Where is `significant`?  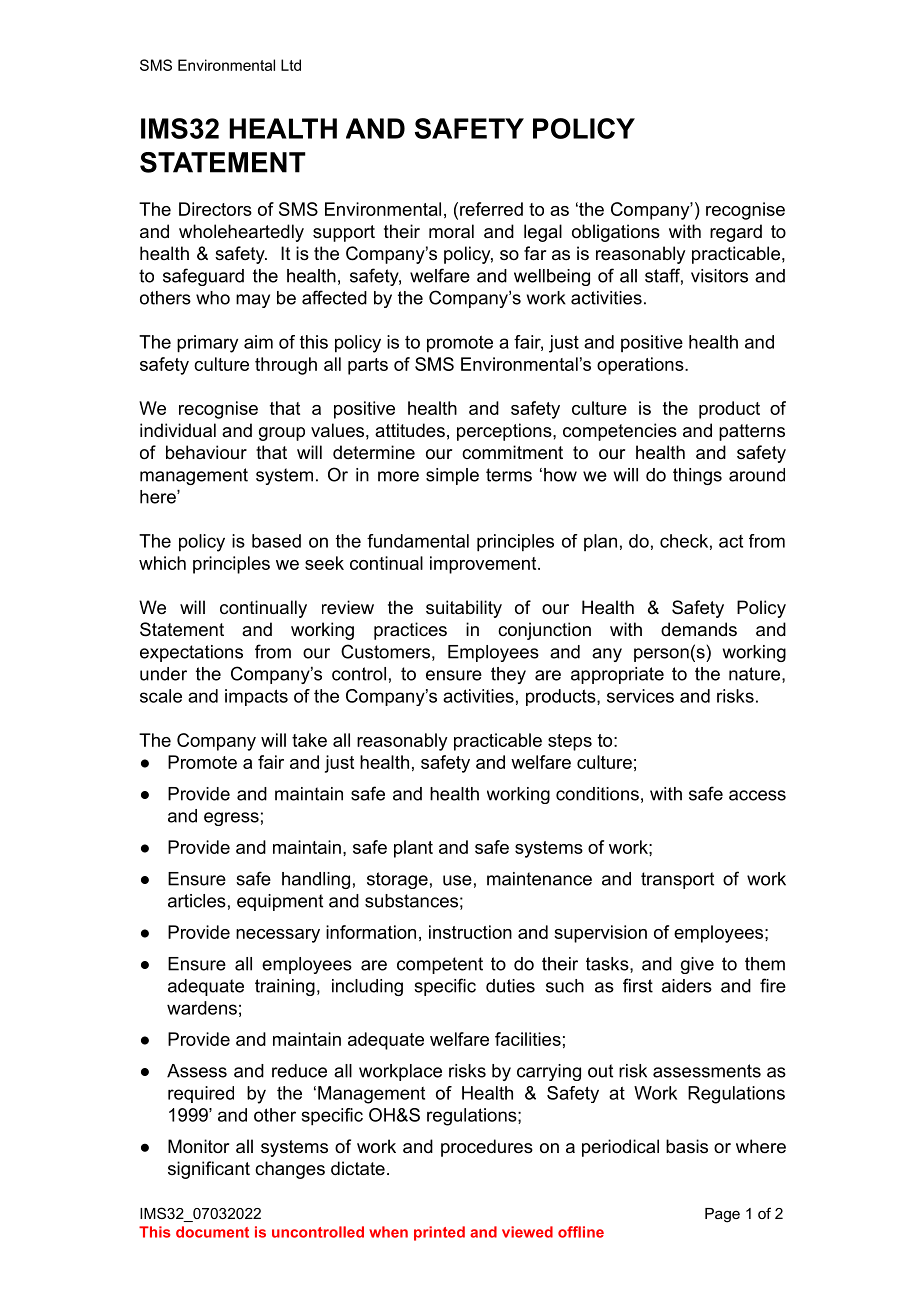
significant is located at coordinates (209, 1170).
